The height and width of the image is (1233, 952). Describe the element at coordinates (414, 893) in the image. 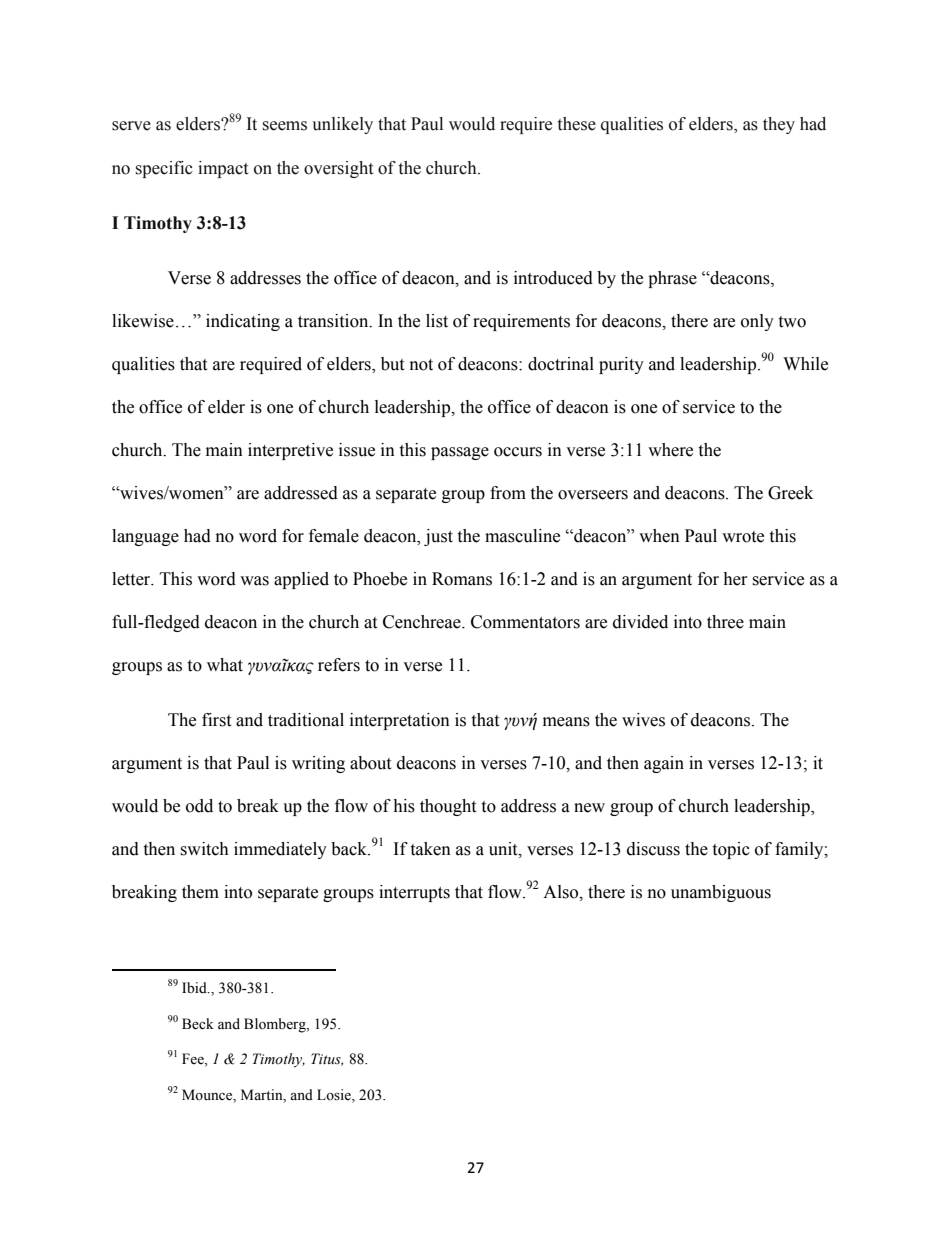

I see `interrupts` at that location.
